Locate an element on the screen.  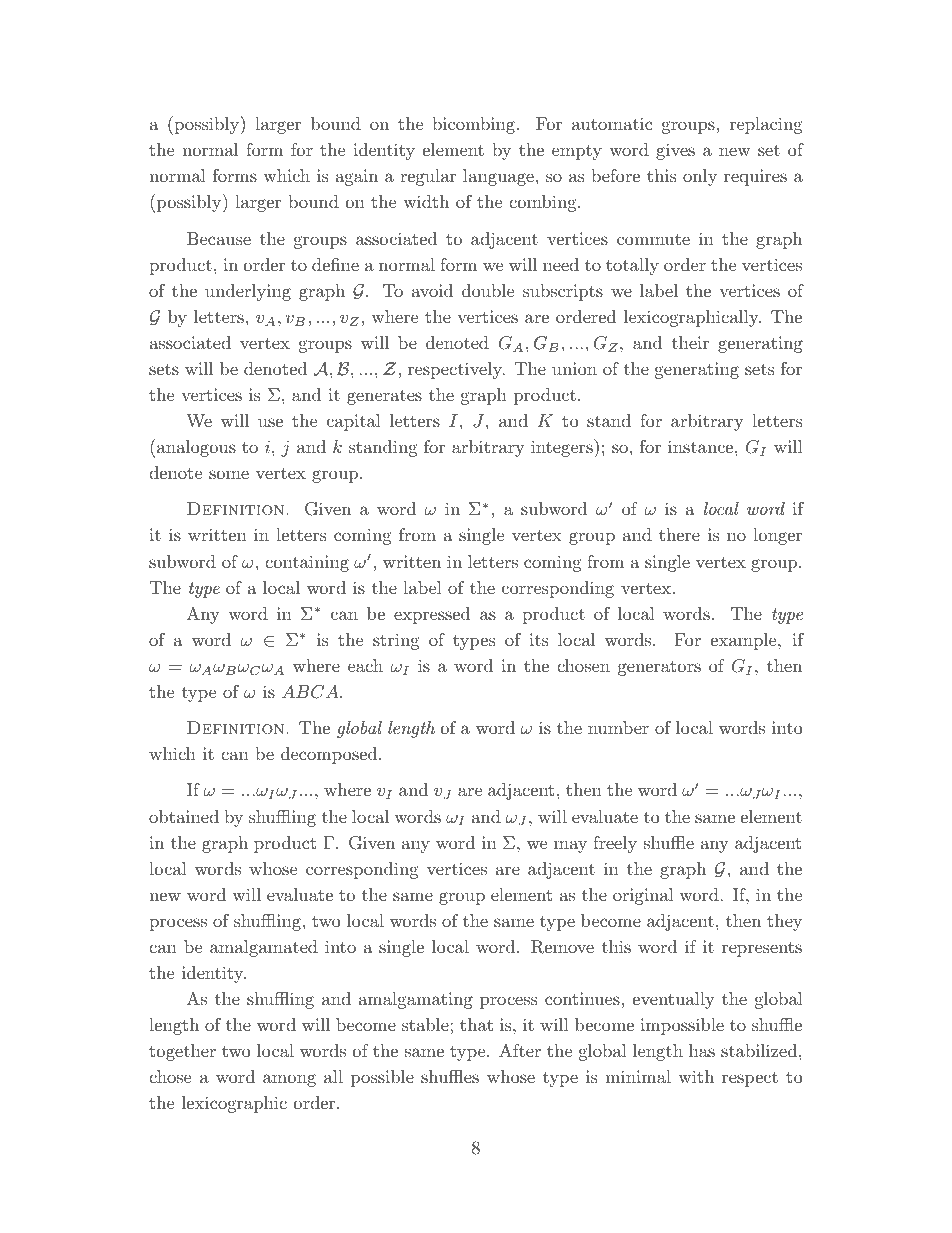
again is located at coordinates (357, 177).
